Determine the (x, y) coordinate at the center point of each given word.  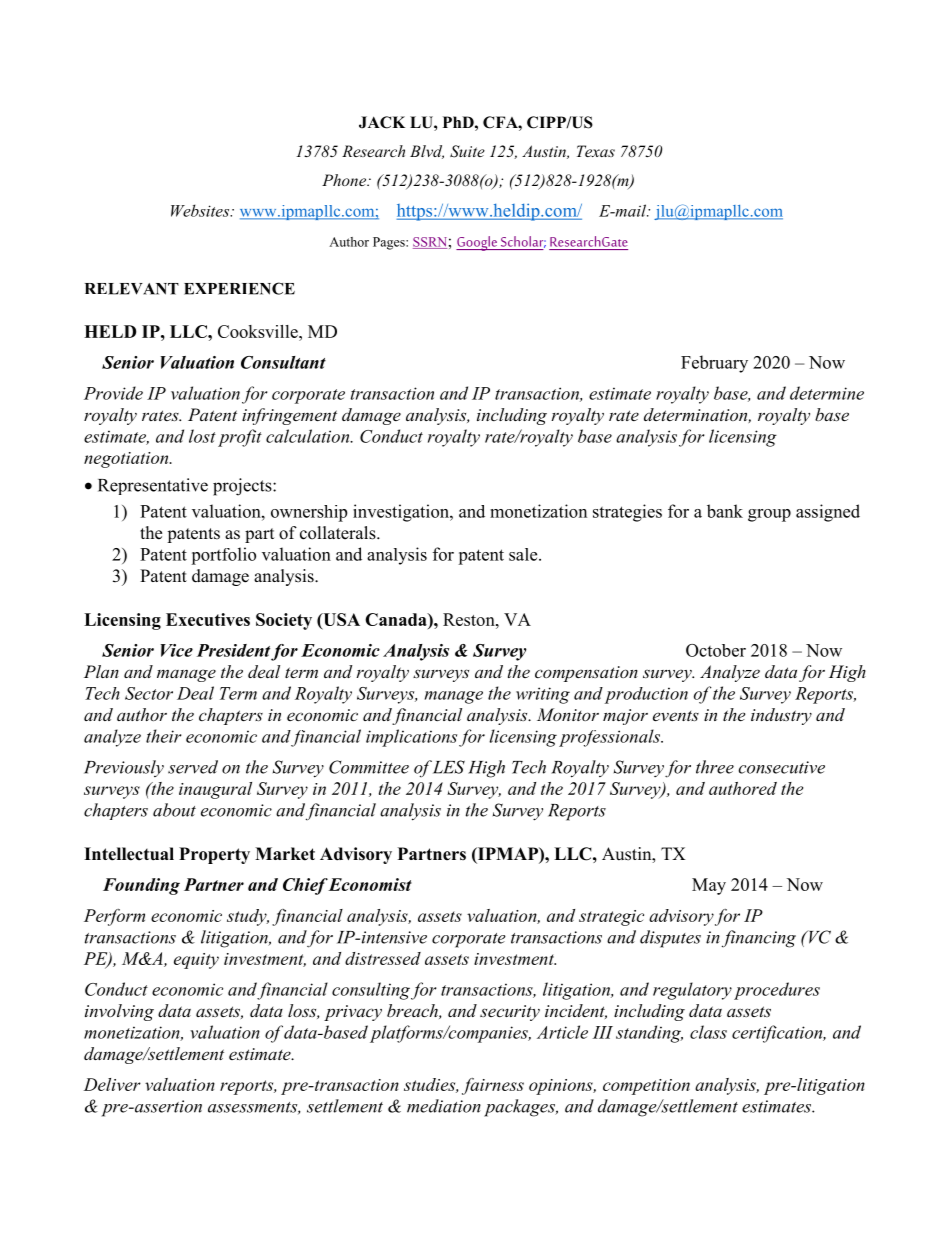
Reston (470, 619)
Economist (369, 884)
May (709, 886)
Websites (201, 210)
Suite (467, 151)
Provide (113, 393)
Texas (596, 151)
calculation (309, 436)
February (714, 364)
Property (214, 855)
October (716, 650)
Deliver (112, 1084)
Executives (208, 619)
